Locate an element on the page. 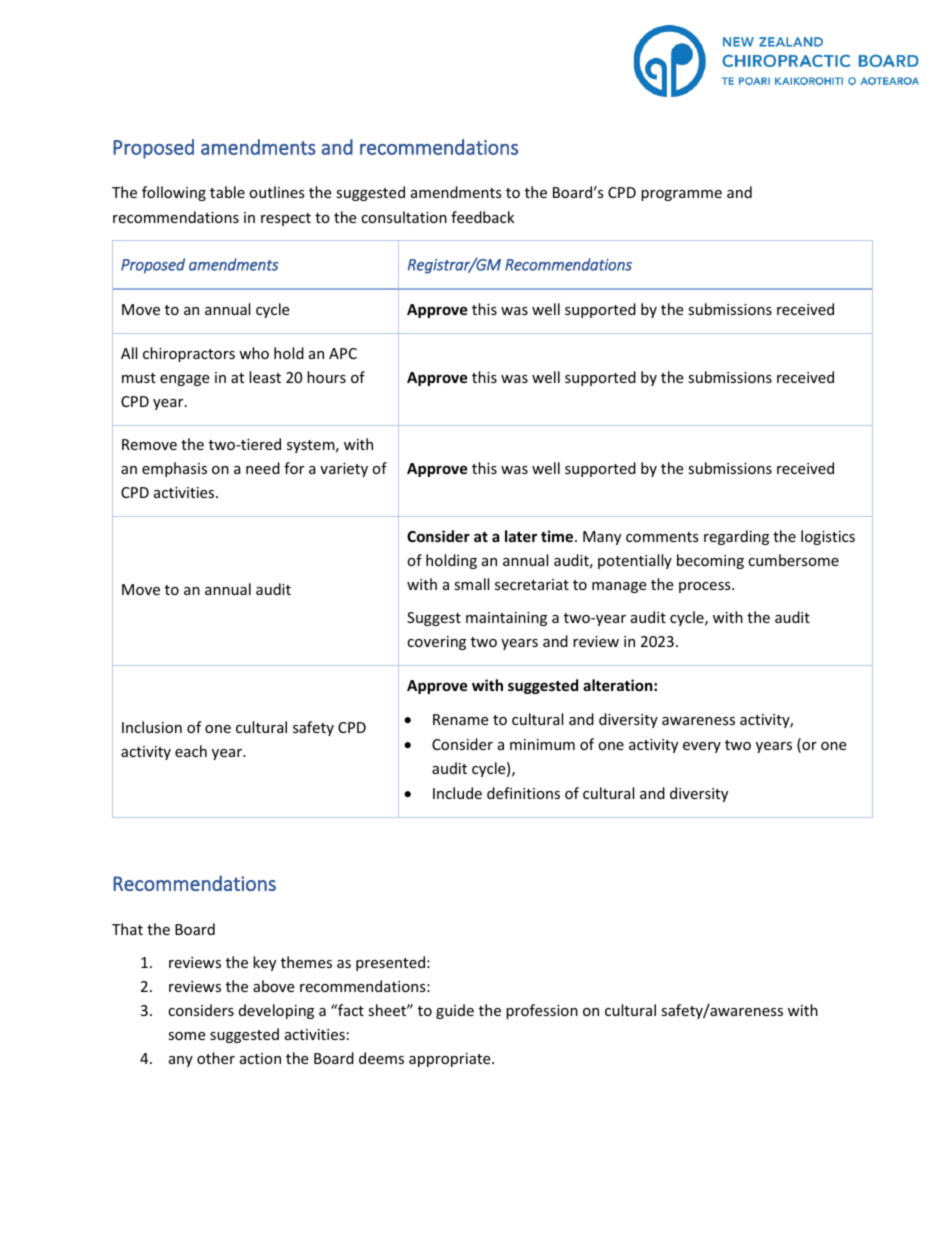  programme is located at coordinates (681, 195).
